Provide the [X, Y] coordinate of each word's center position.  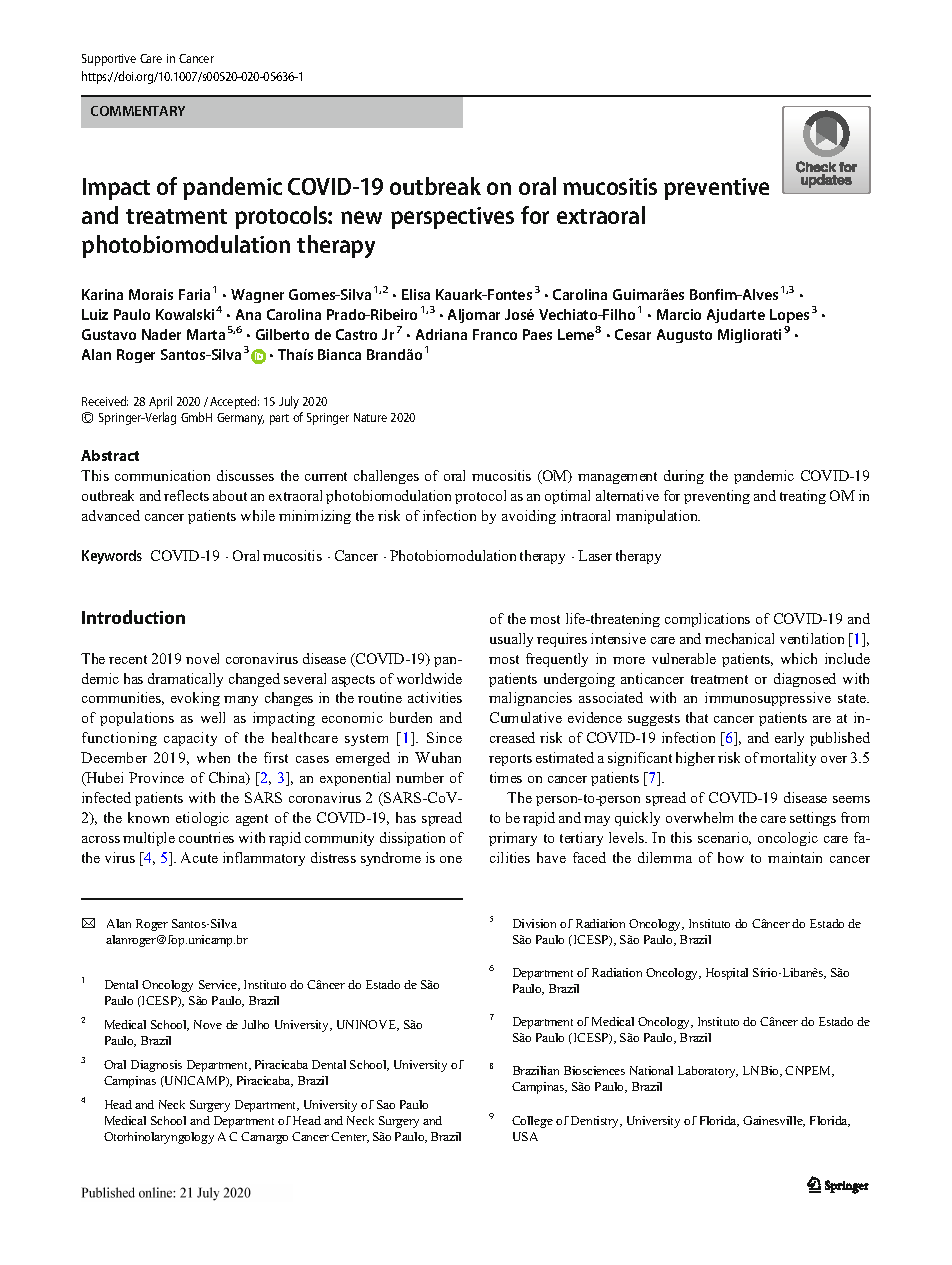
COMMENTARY [138, 111]
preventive [716, 189]
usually [511, 640]
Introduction [133, 617]
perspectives [452, 218]
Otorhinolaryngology [159, 1138]
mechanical [739, 638]
